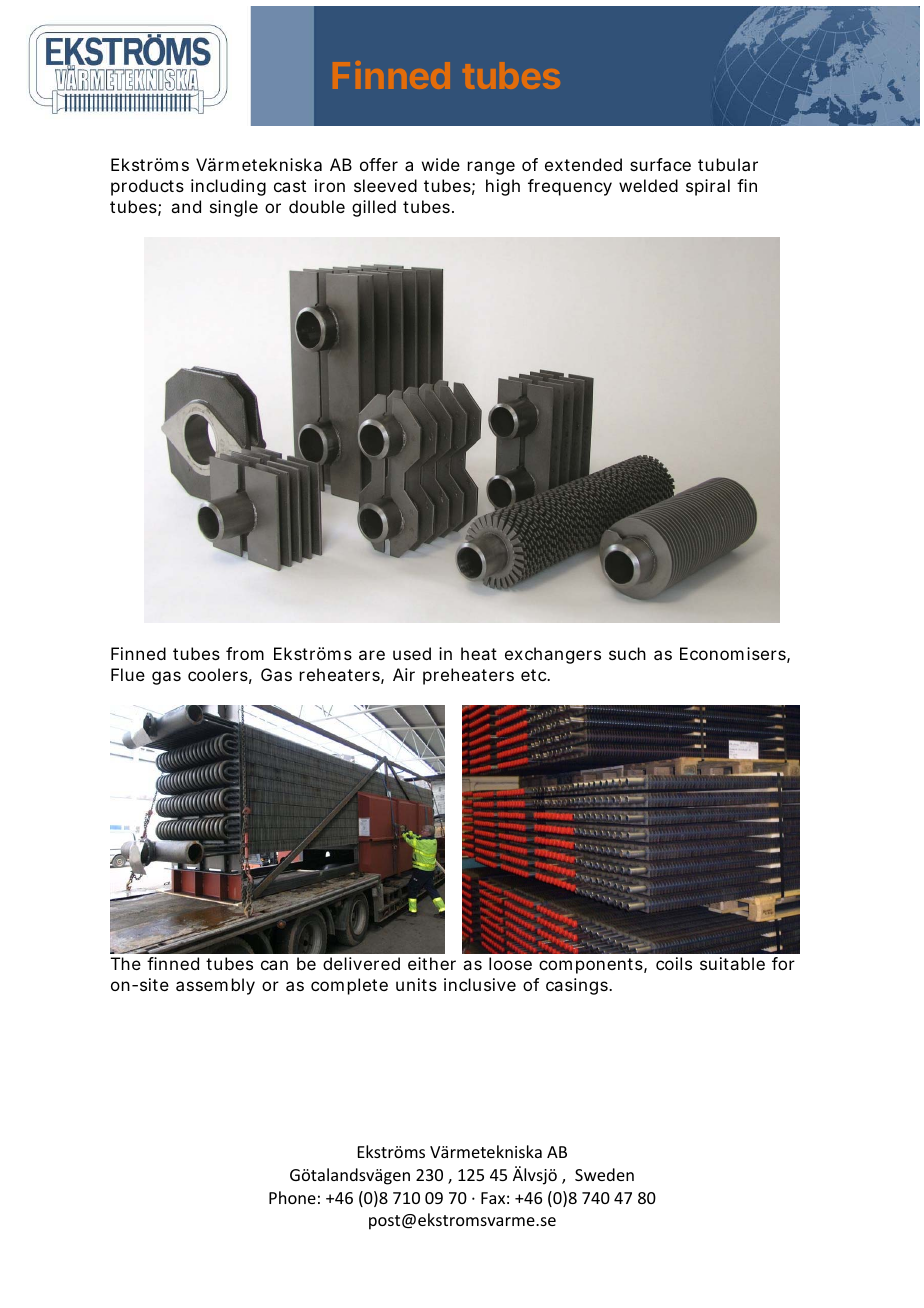  I want to click on including, so click(228, 187).
